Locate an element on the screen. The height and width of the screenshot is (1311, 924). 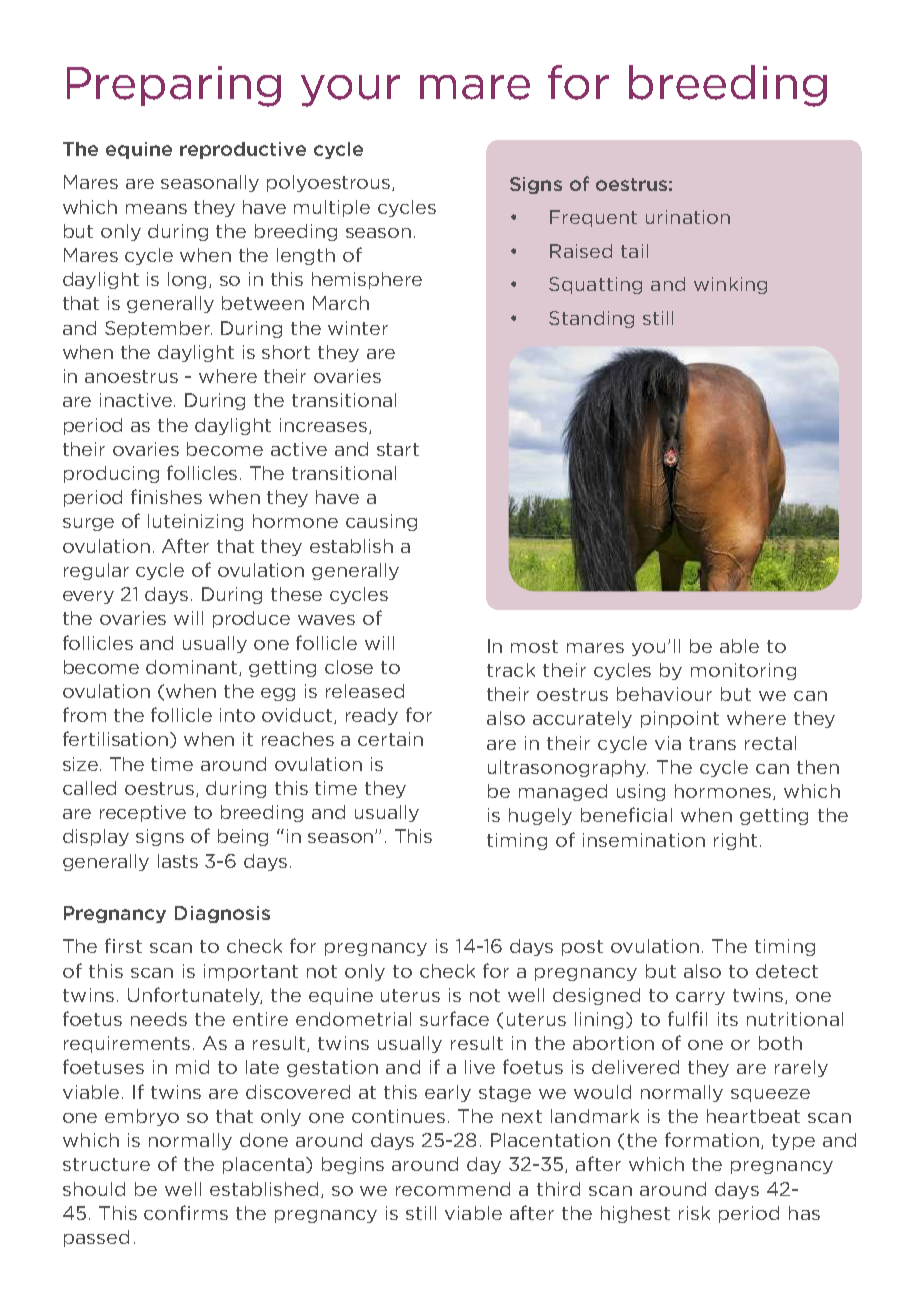
hugely is located at coordinates (540, 816).
